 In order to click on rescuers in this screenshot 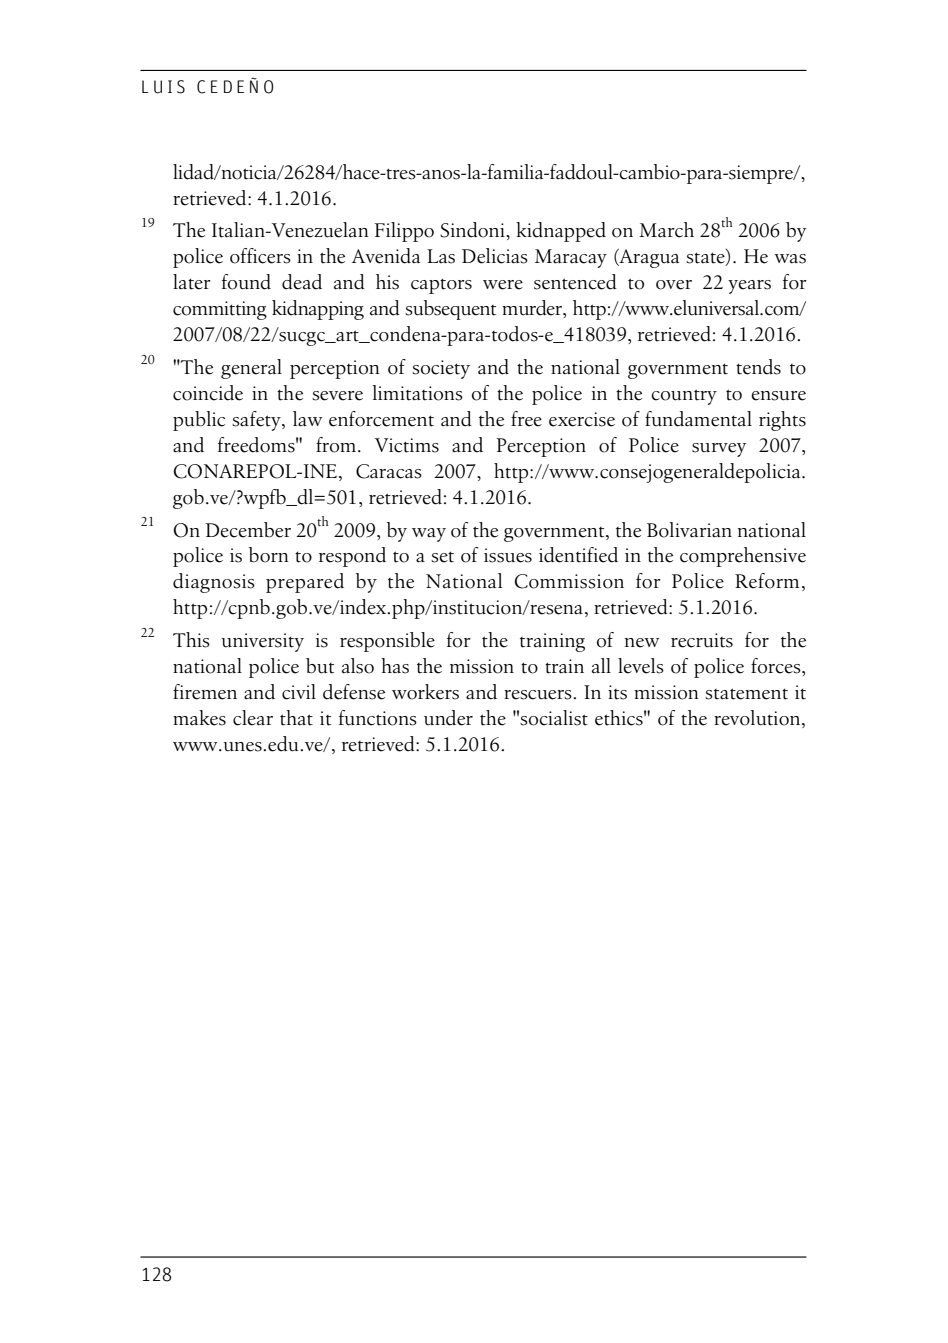, I will do `click(539, 695)`.
